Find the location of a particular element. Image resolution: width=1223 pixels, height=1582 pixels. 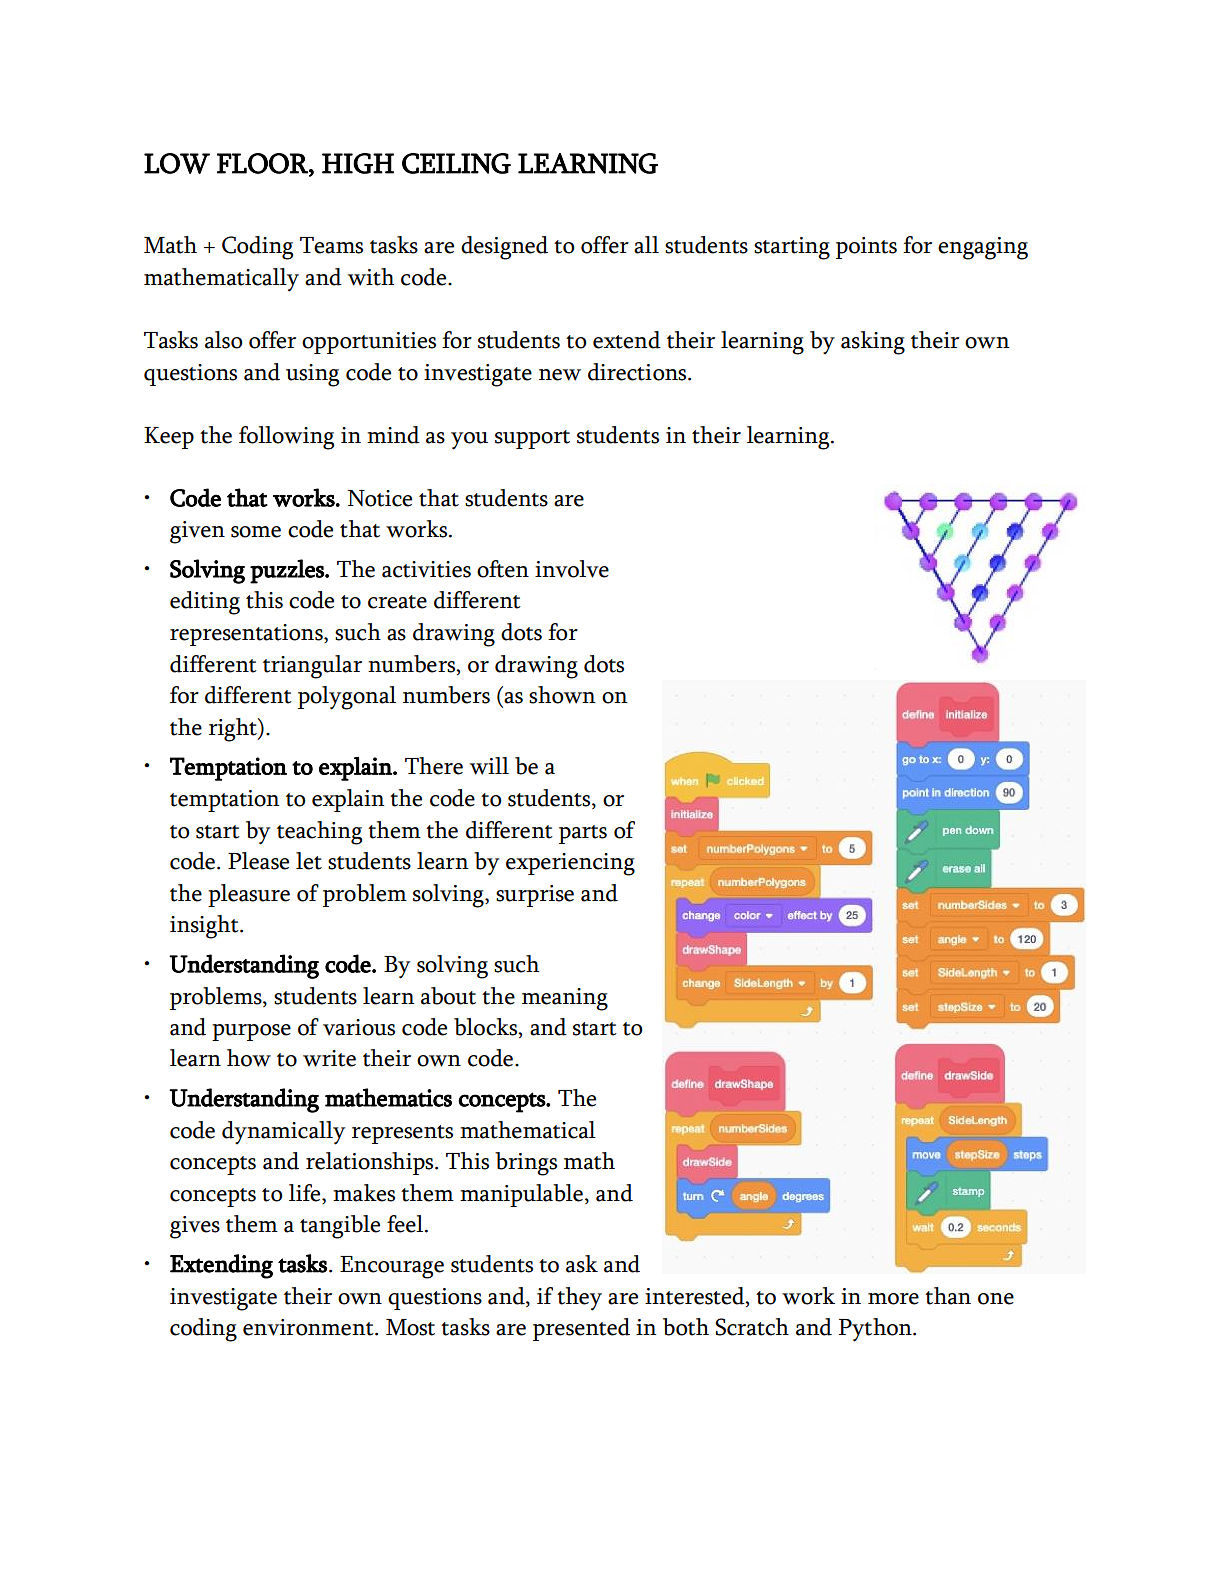

experiencing is located at coordinates (570, 864).
